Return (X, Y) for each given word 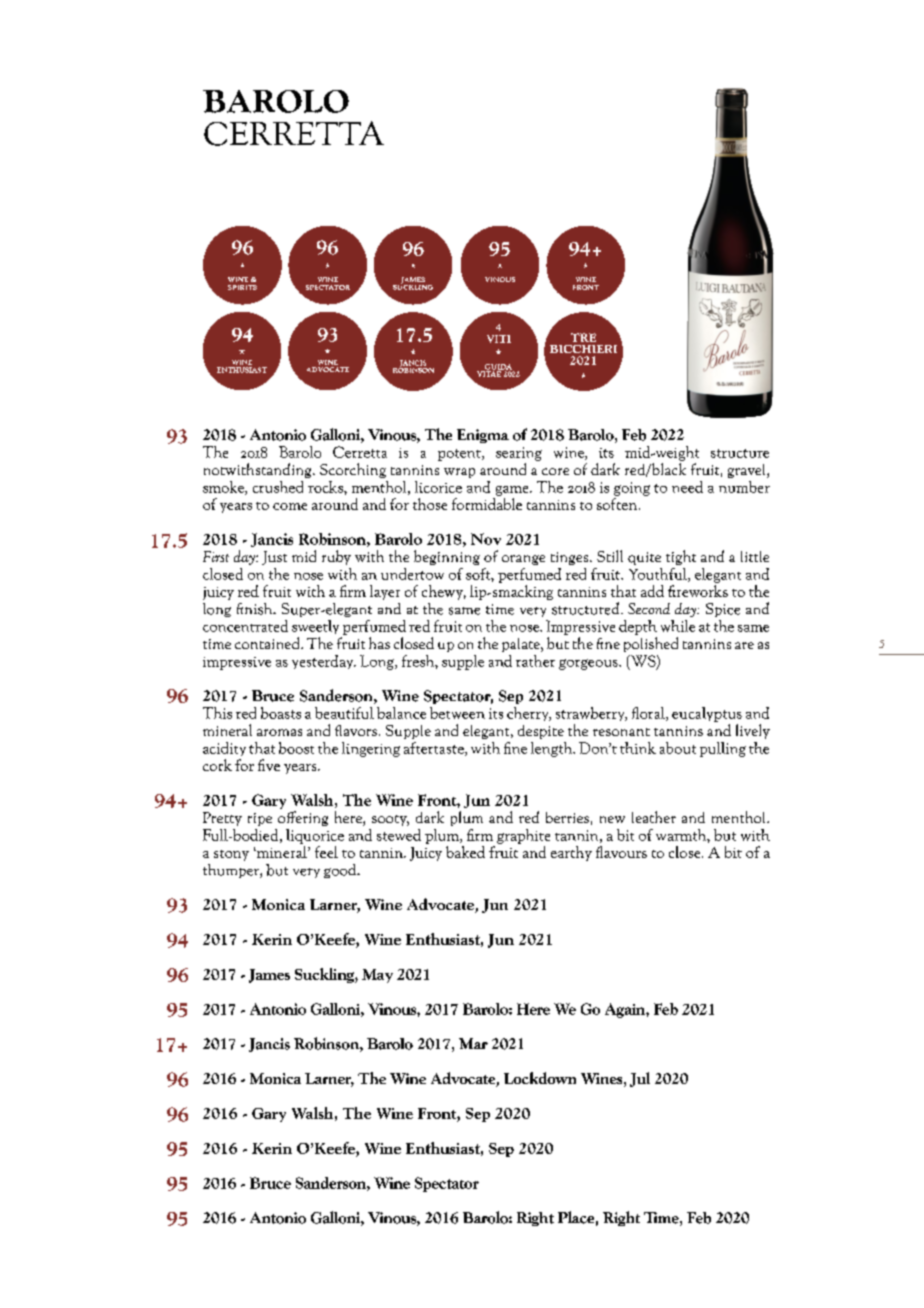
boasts (281, 713)
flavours (621, 852)
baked (465, 852)
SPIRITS (242, 287)
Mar (473, 1043)
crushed (278, 487)
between (457, 713)
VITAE (490, 373)
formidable (487, 502)
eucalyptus (707, 714)
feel (326, 852)
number (744, 487)
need (687, 487)
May (377, 976)
